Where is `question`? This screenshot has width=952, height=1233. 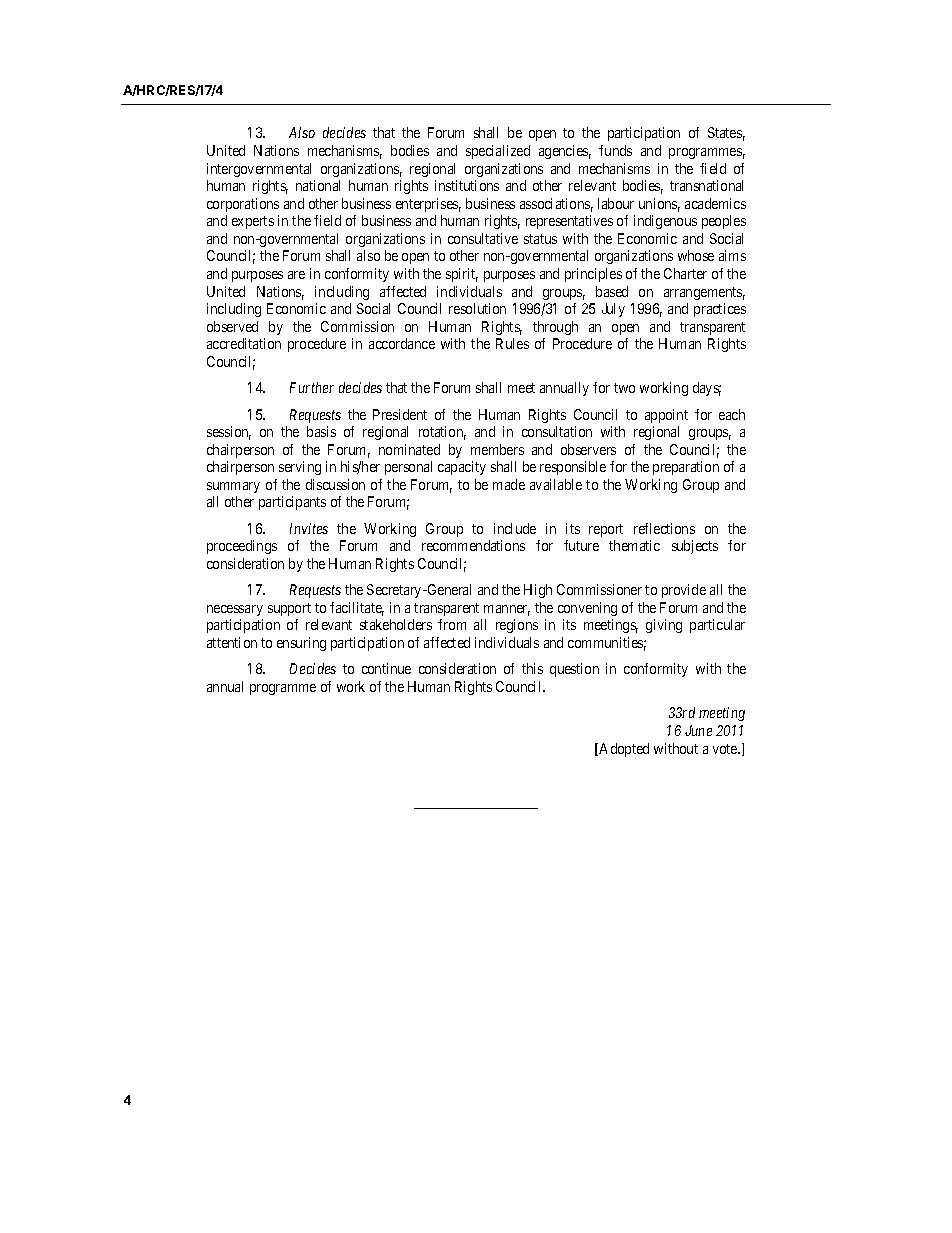 question is located at coordinates (574, 670).
